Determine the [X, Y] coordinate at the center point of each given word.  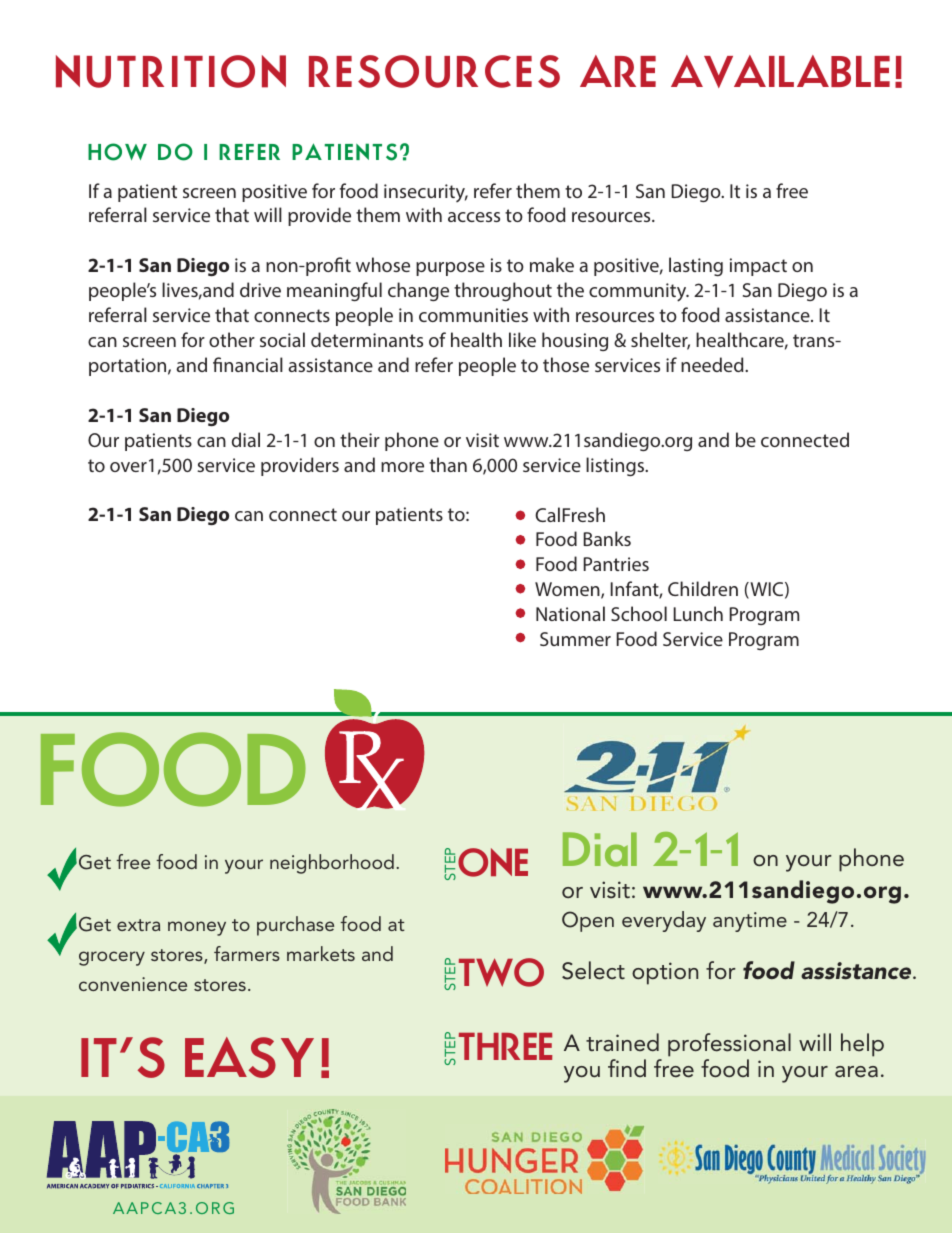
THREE [505, 1046]
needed [713, 364]
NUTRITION [171, 71]
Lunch [698, 613]
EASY [249, 1057]
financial [248, 364]
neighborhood [332, 864]
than [448, 464]
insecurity [426, 193]
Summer [575, 639]
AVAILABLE [780, 71]
